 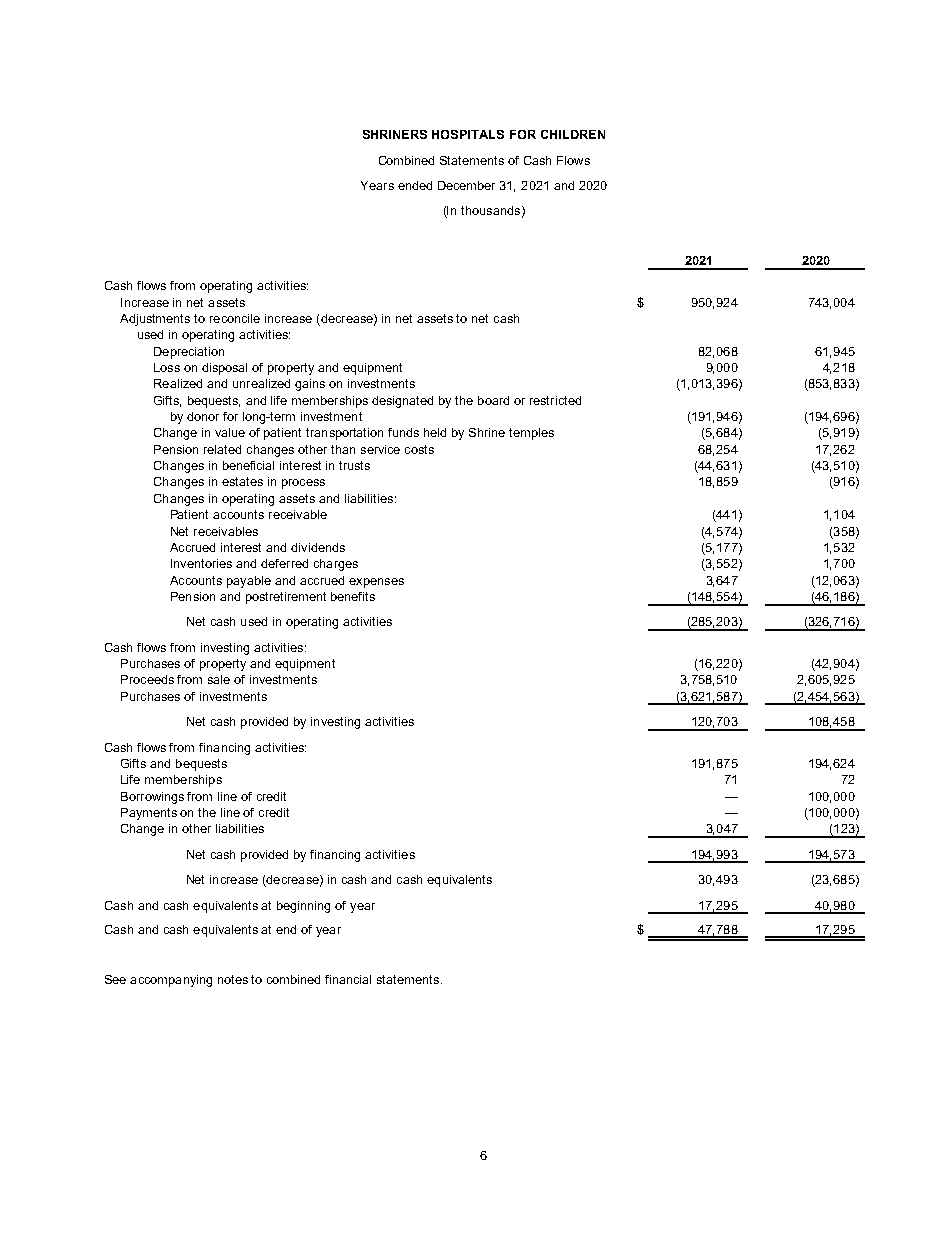 I want to click on HOSPITALS, so click(x=468, y=134).
